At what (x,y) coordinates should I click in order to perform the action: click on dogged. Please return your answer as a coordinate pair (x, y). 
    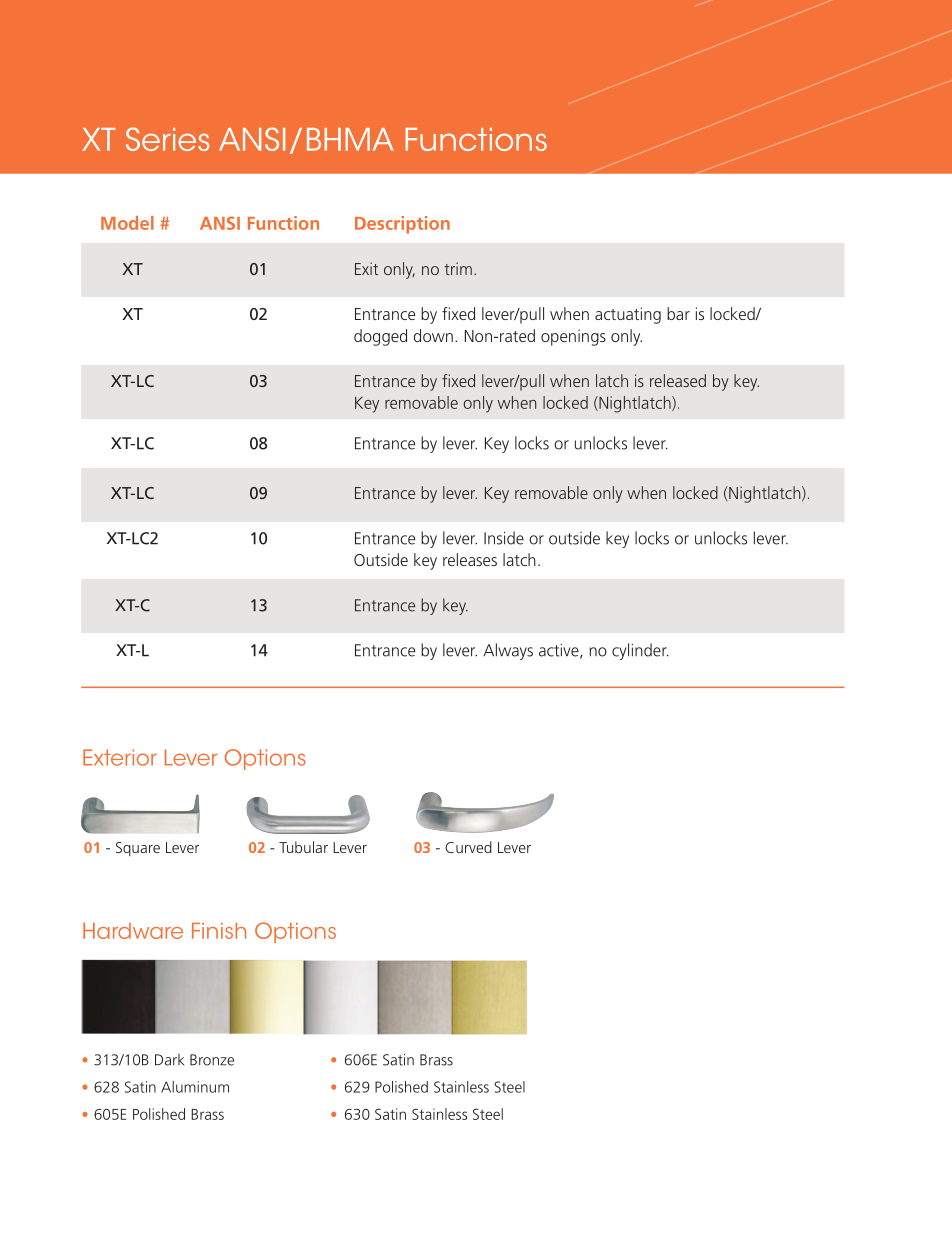
    Looking at the image, I should click on (380, 337).
